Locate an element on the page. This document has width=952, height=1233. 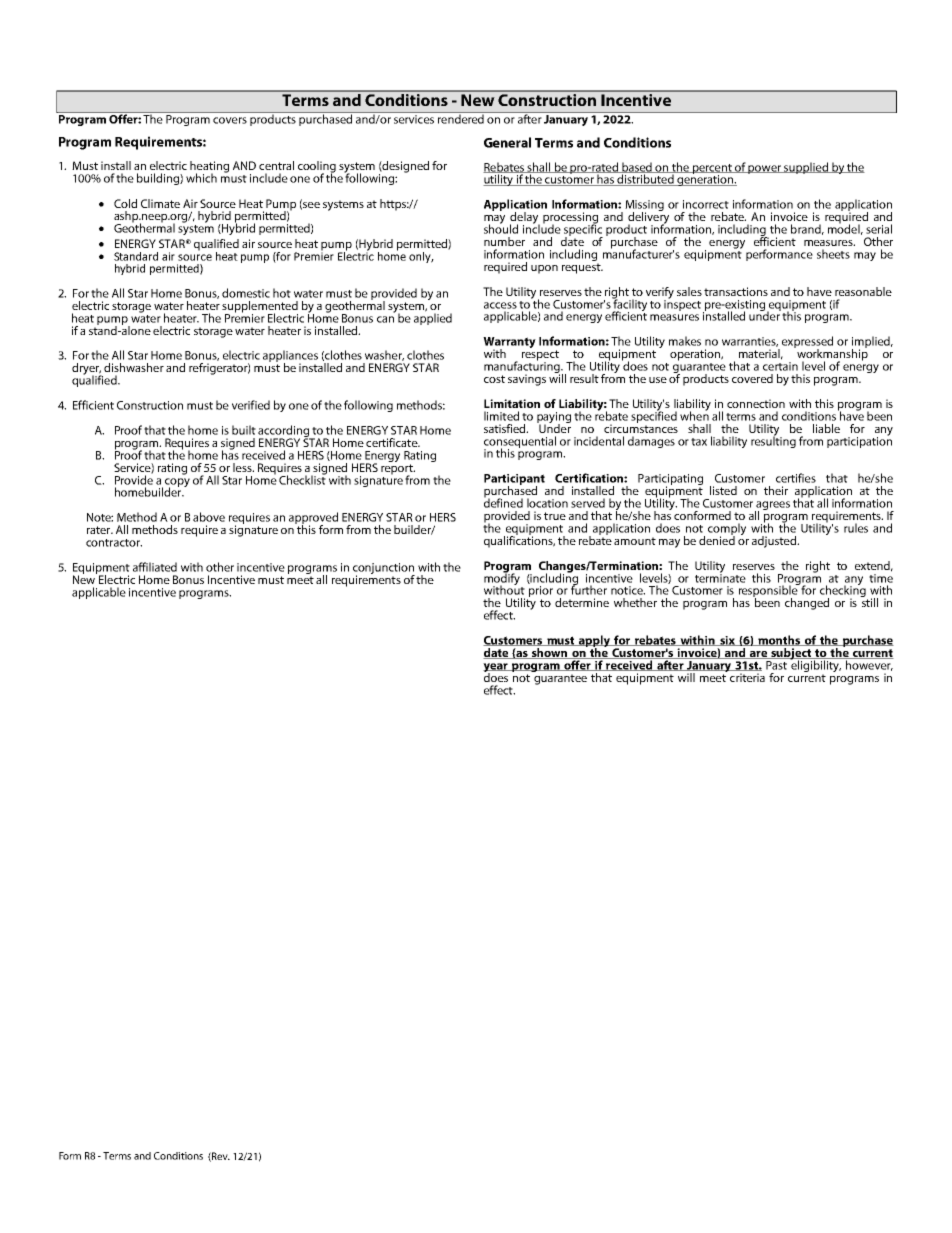
General is located at coordinates (507, 142).
